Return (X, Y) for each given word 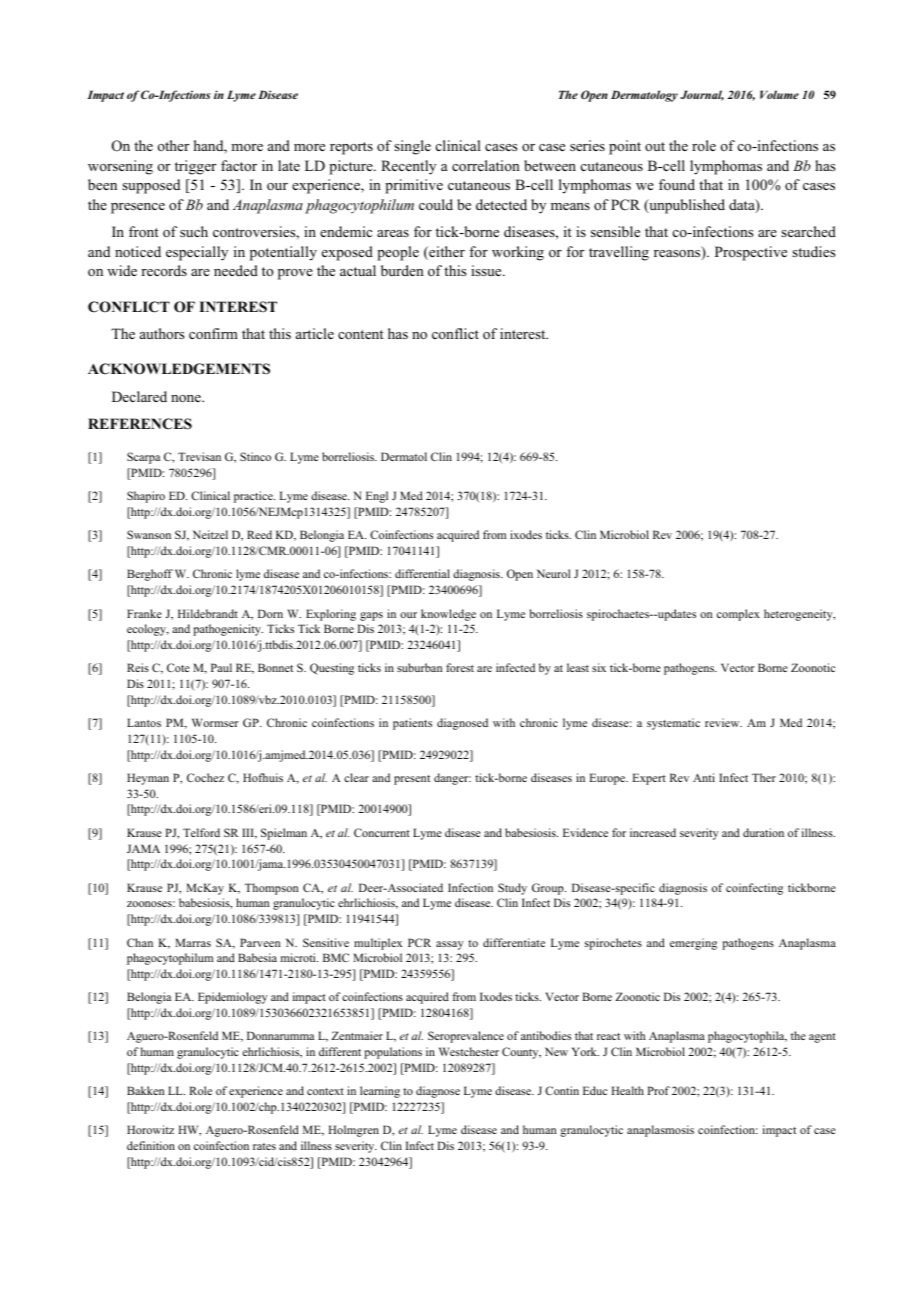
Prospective (751, 253)
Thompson (271, 889)
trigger (195, 167)
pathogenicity (228, 630)
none (187, 399)
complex (738, 615)
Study (512, 889)
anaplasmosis (660, 1131)
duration (763, 832)
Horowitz (150, 1129)
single (412, 147)
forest (460, 667)
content (361, 335)
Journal (702, 95)
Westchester (469, 1051)
